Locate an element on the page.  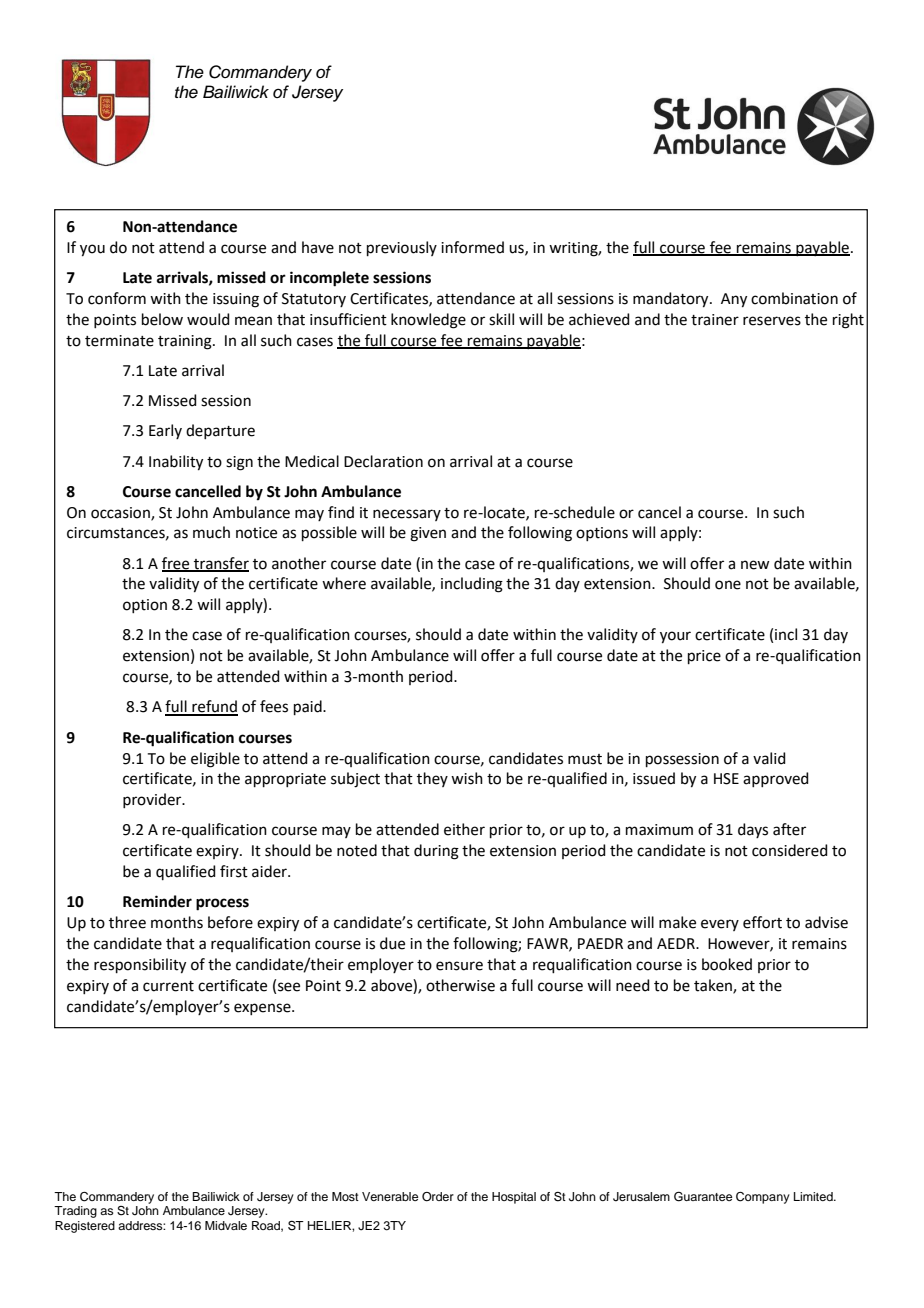
during is located at coordinates (436, 852).
